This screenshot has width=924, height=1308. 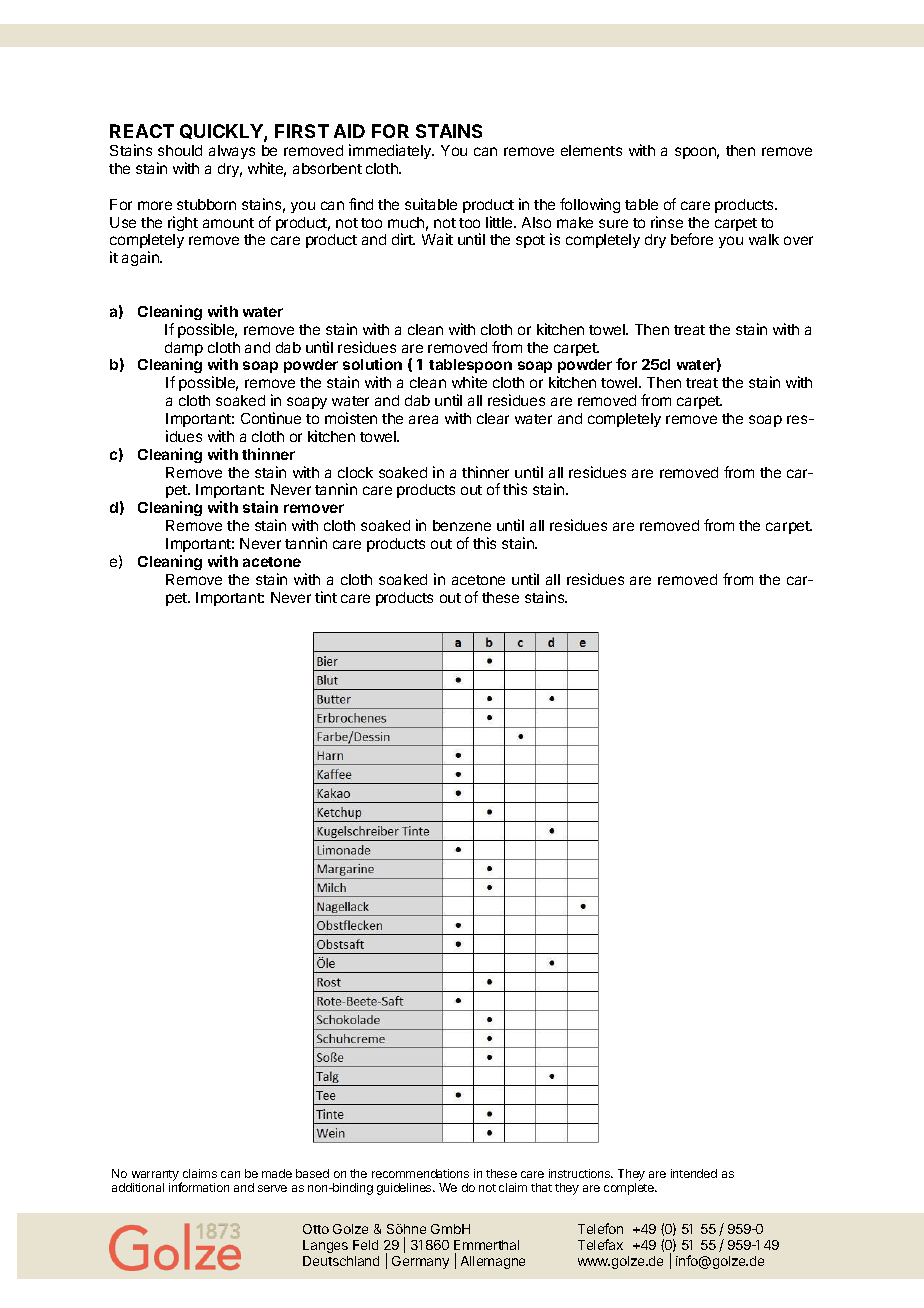 I want to click on warranty, so click(x=156, y=1177).
